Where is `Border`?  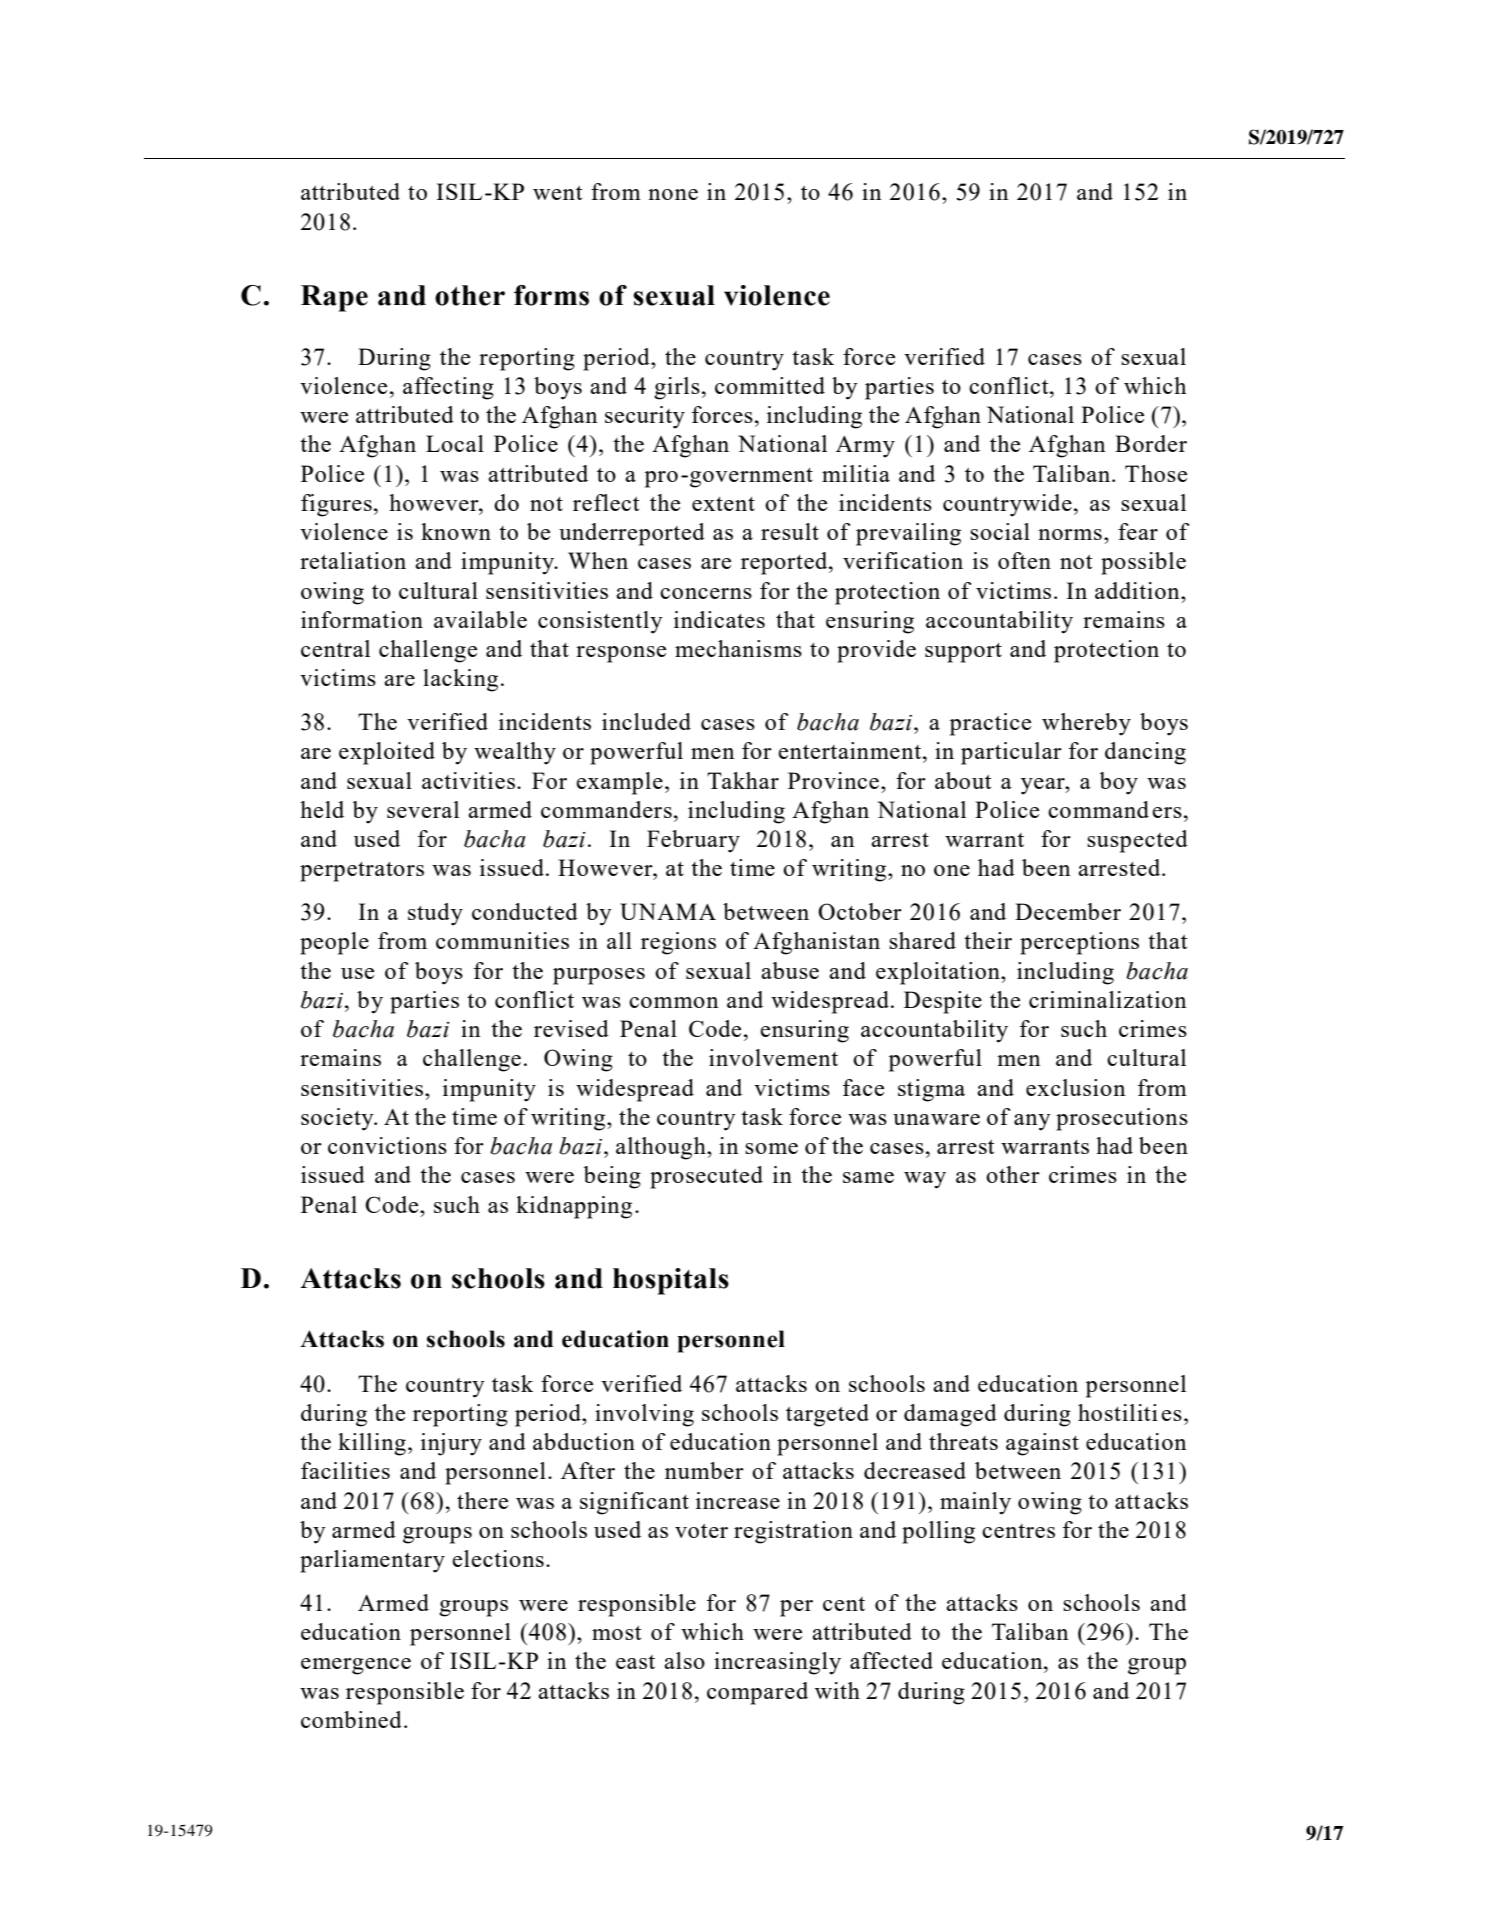 Border is located at coordinates (1151, 443).
